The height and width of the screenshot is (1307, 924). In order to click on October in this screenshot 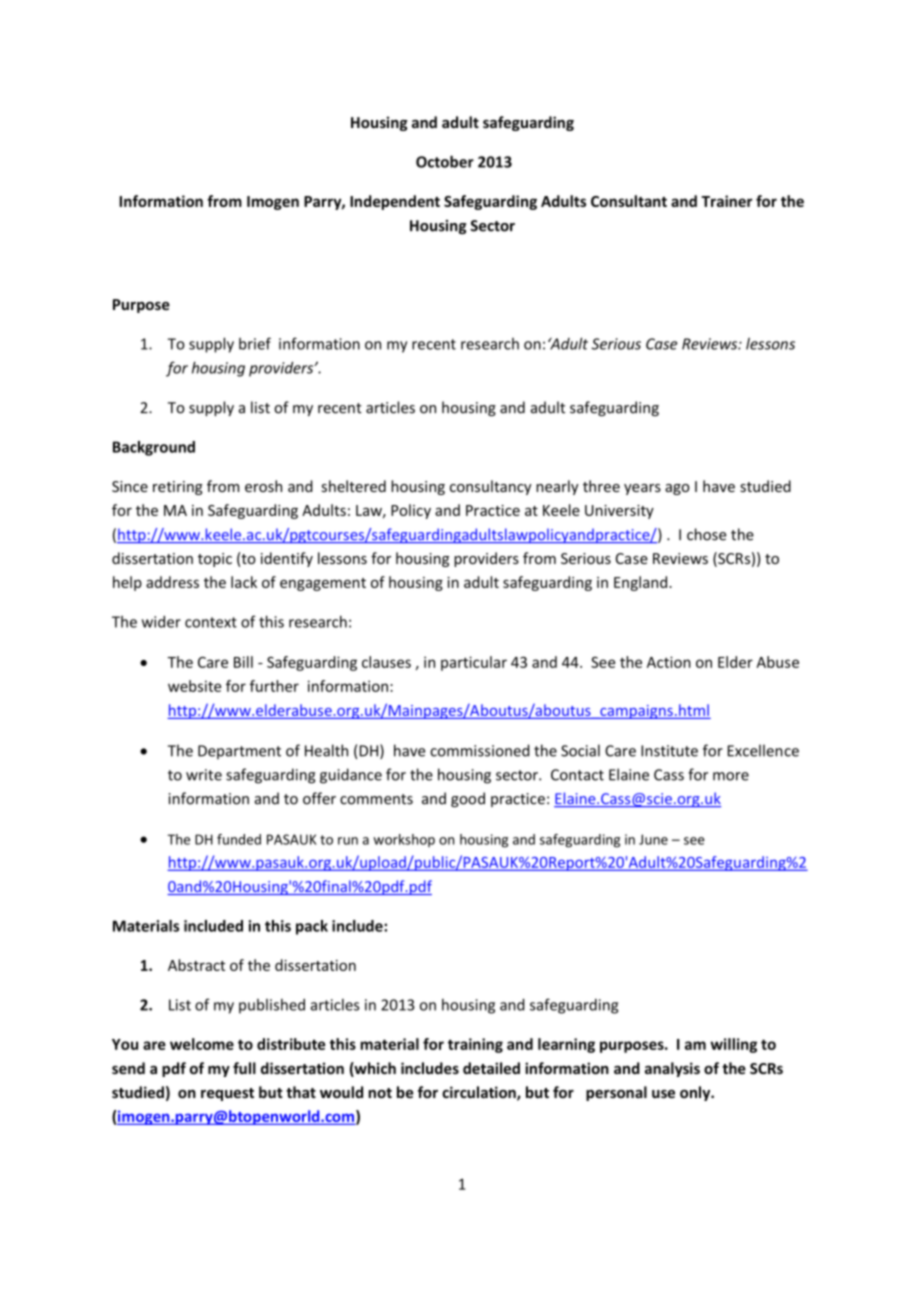, I will do `click(445, 161)`.
